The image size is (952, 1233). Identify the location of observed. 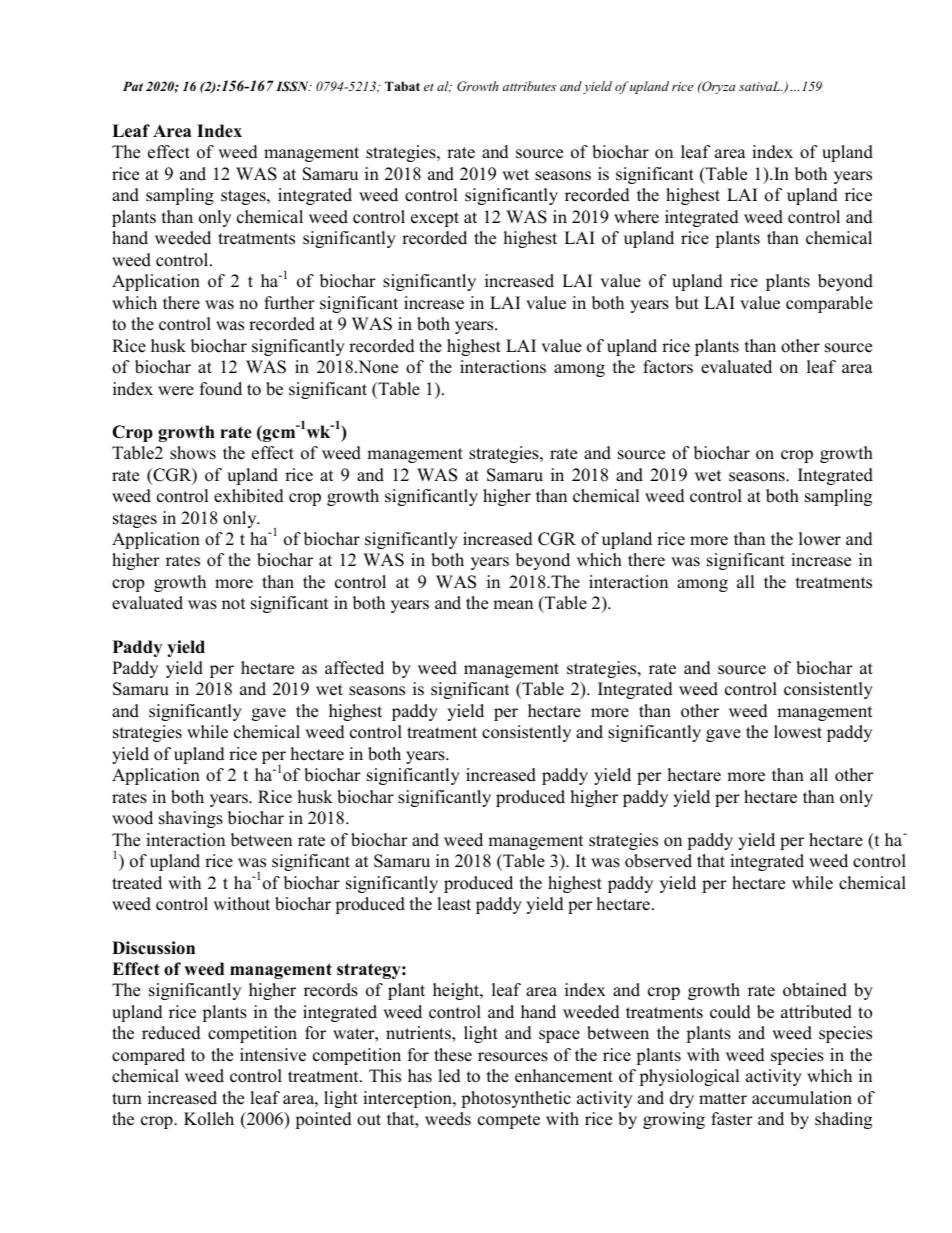
(658, 861).
